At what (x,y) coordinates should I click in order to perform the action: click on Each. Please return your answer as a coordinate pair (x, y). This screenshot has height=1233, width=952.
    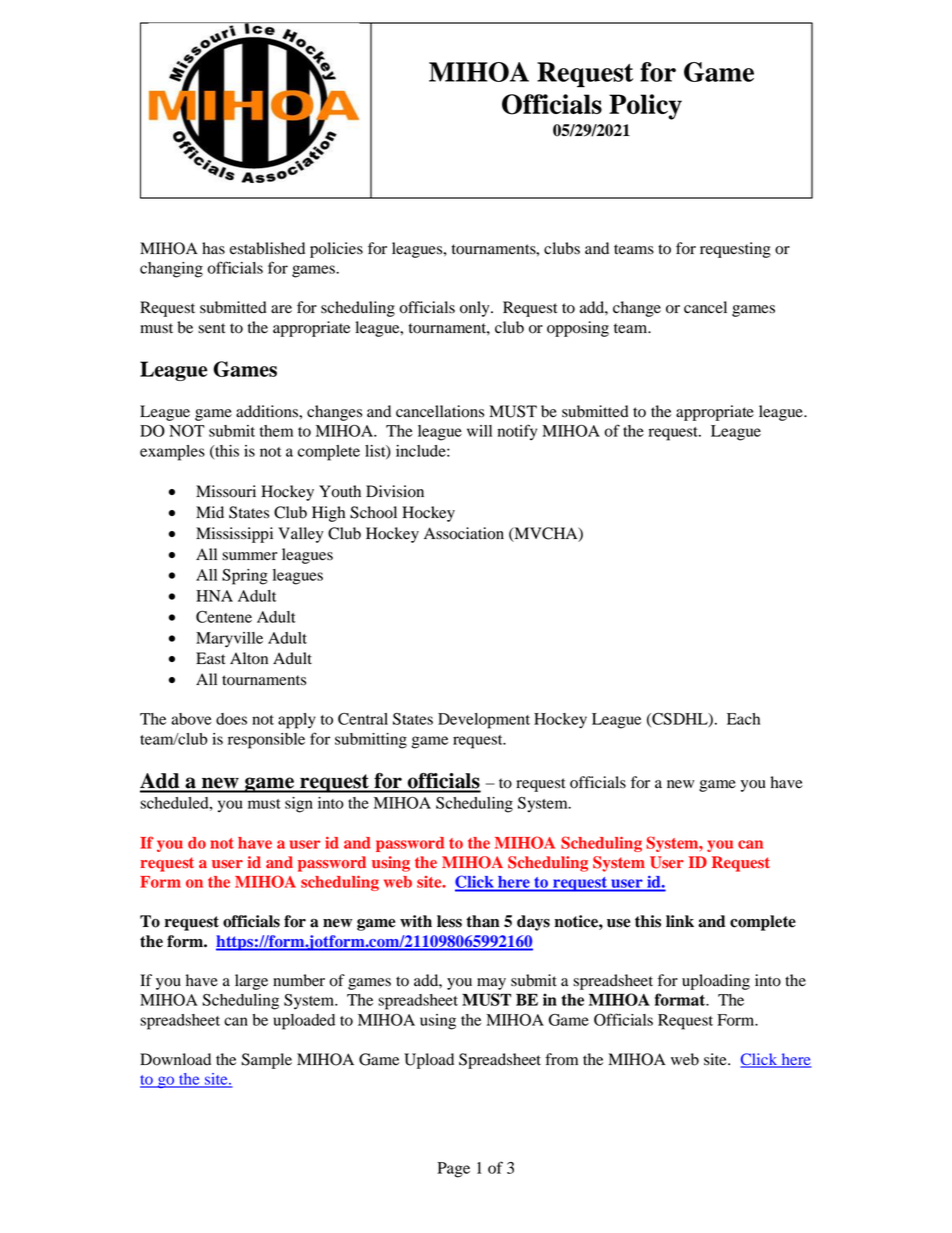
    Looking at the image, I should click on (743, 719).
